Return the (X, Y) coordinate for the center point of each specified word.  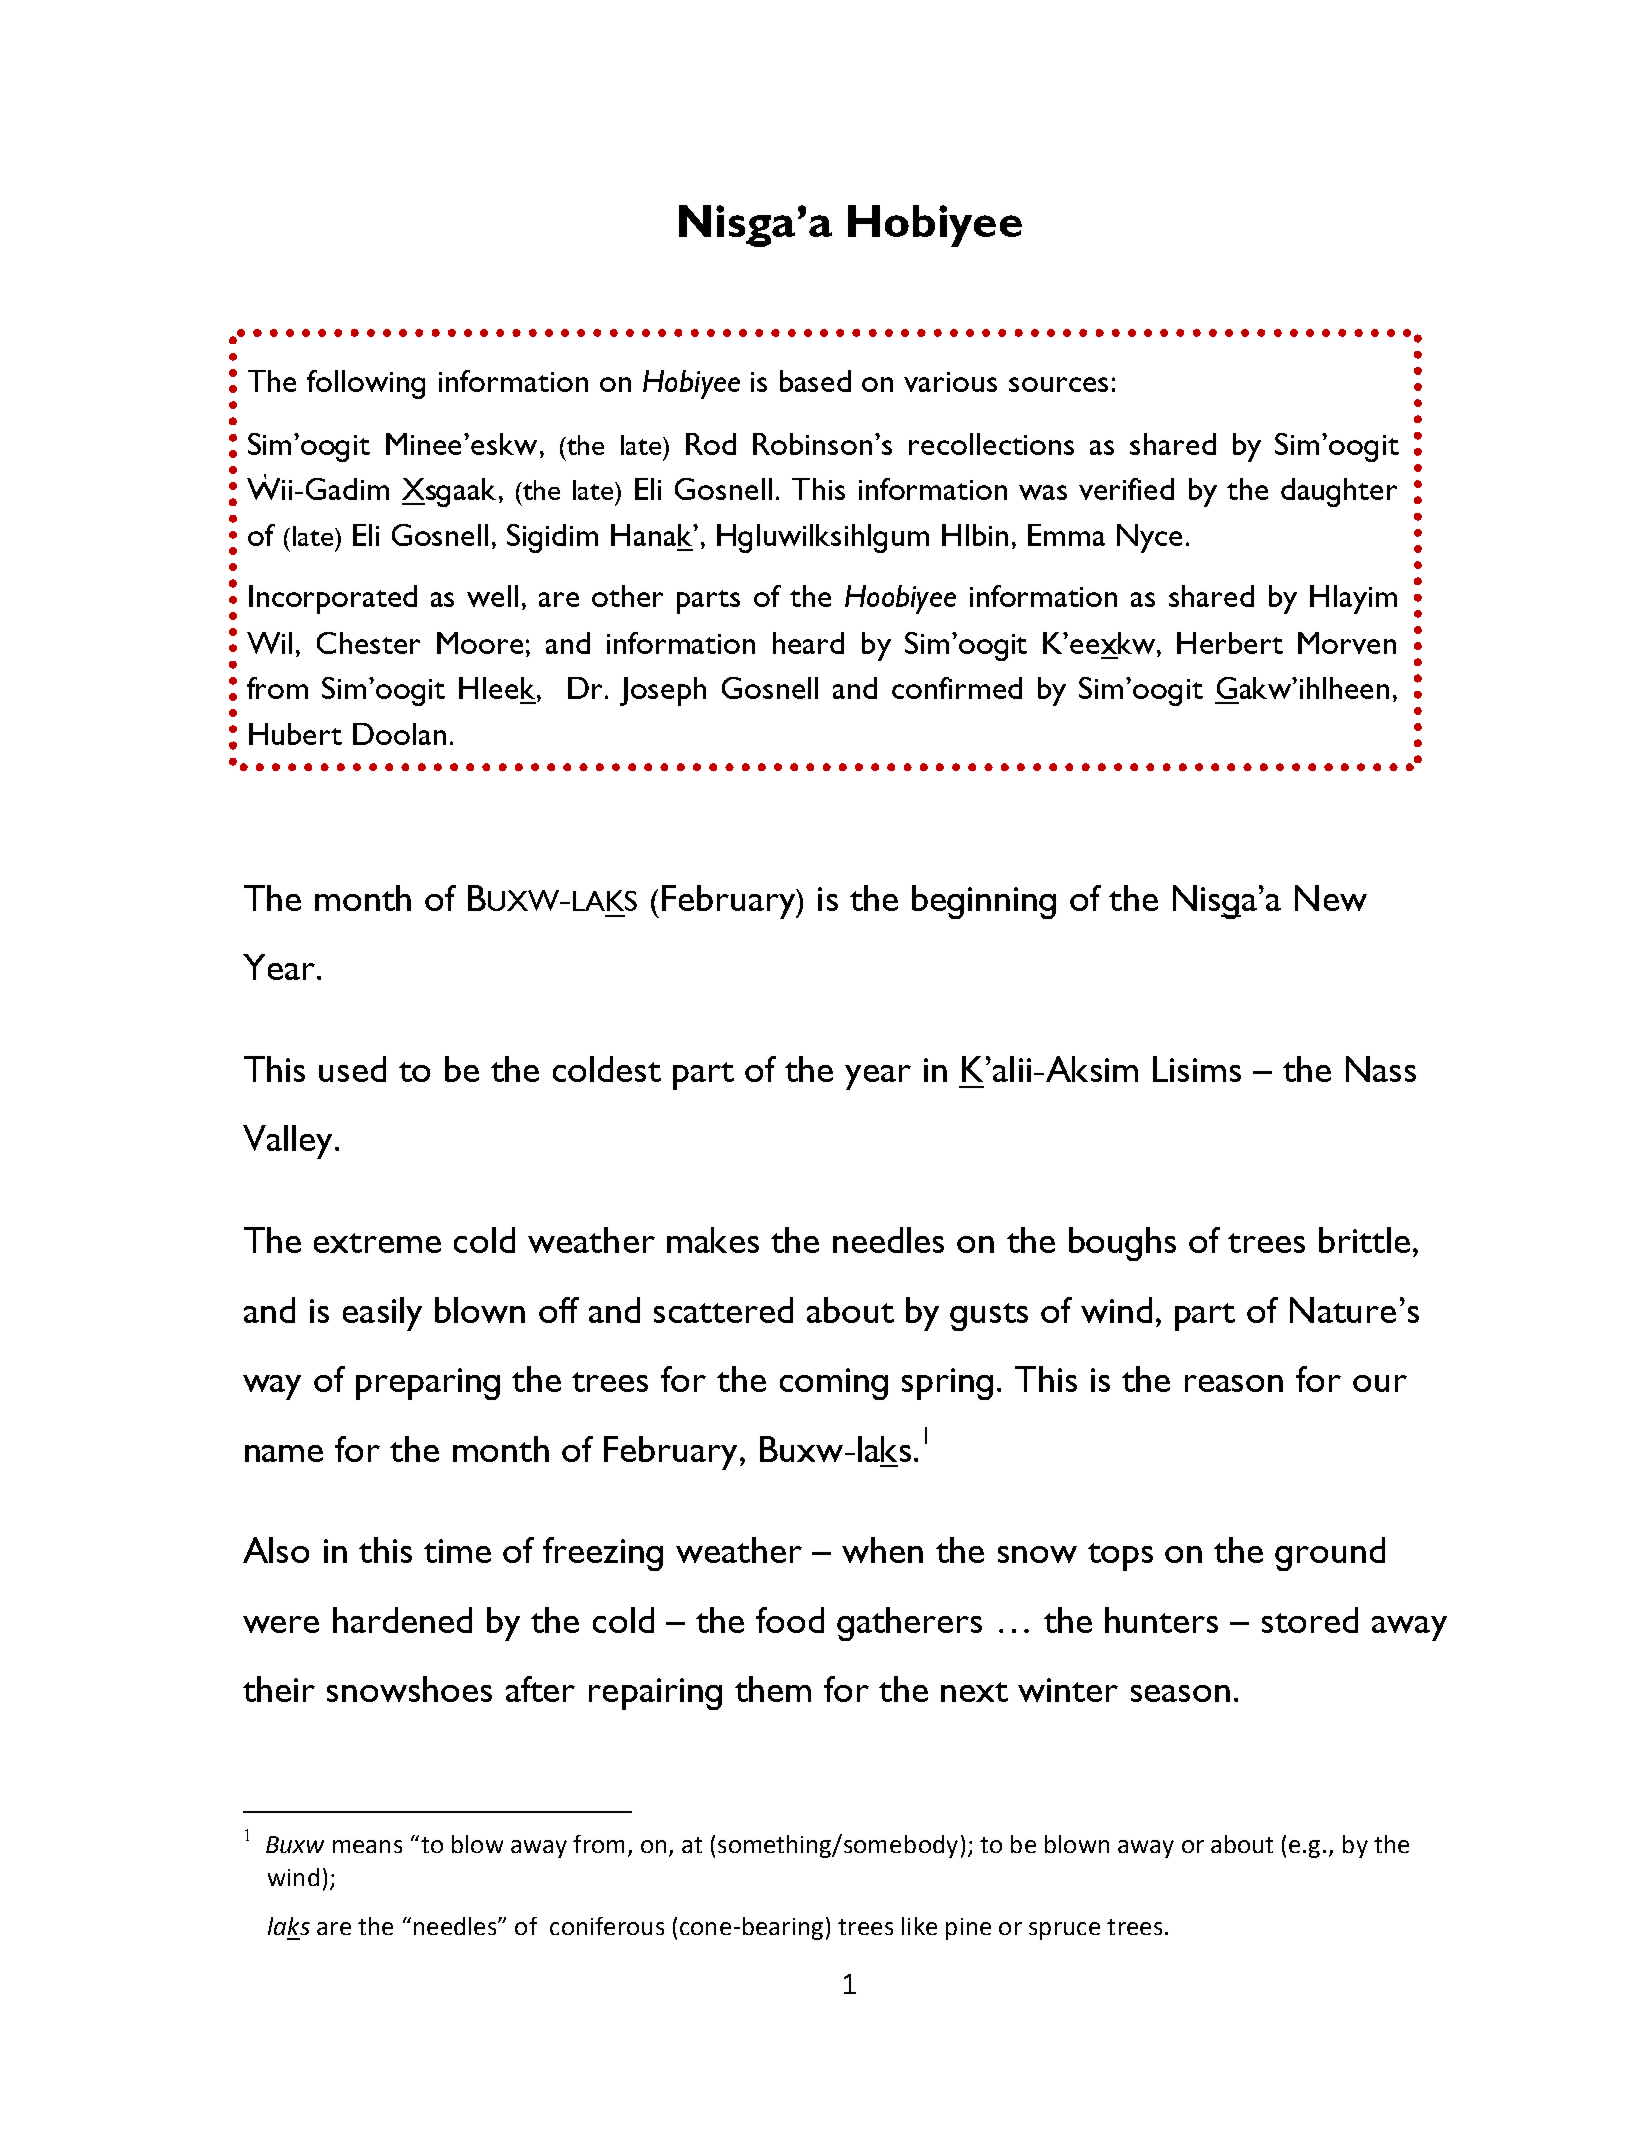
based (815, 381)
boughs (1122, 1244)
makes (713, 1240)
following (366, 384)
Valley (289, 1142)
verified (1126, 489)
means (367, 1846)
